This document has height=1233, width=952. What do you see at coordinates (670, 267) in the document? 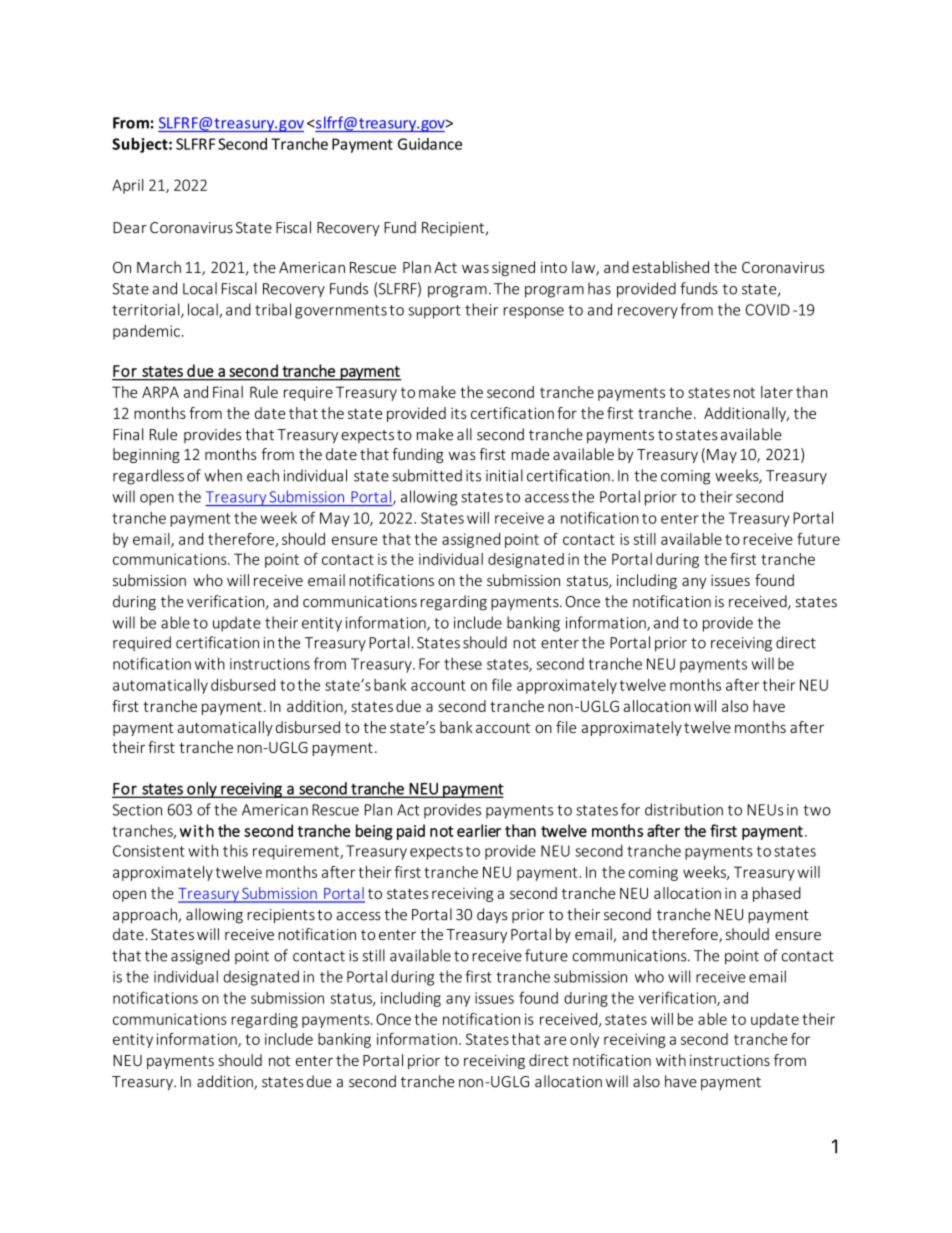
I see `established` at bounding box center [670, 267].
